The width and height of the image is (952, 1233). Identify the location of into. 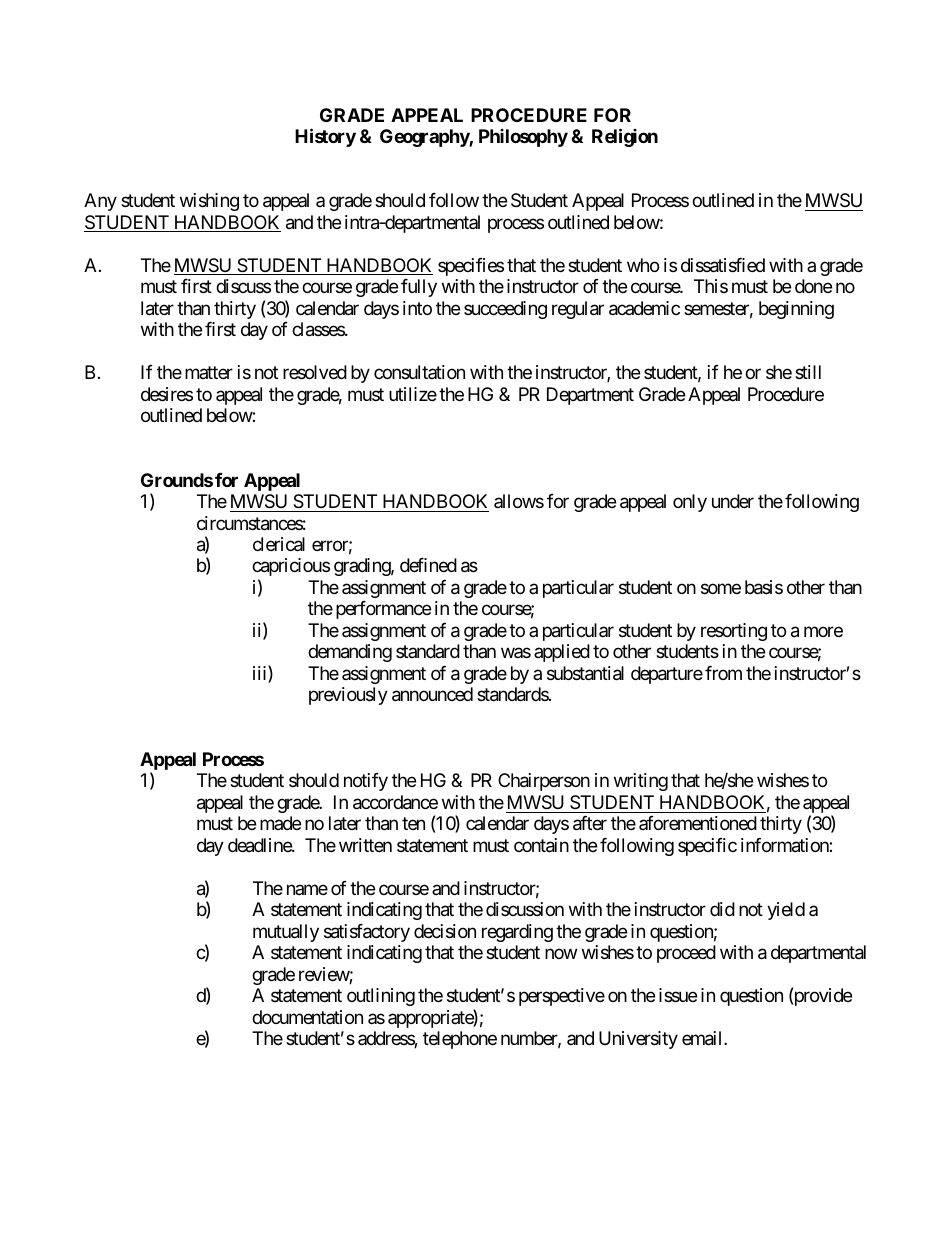
(417, 308).
